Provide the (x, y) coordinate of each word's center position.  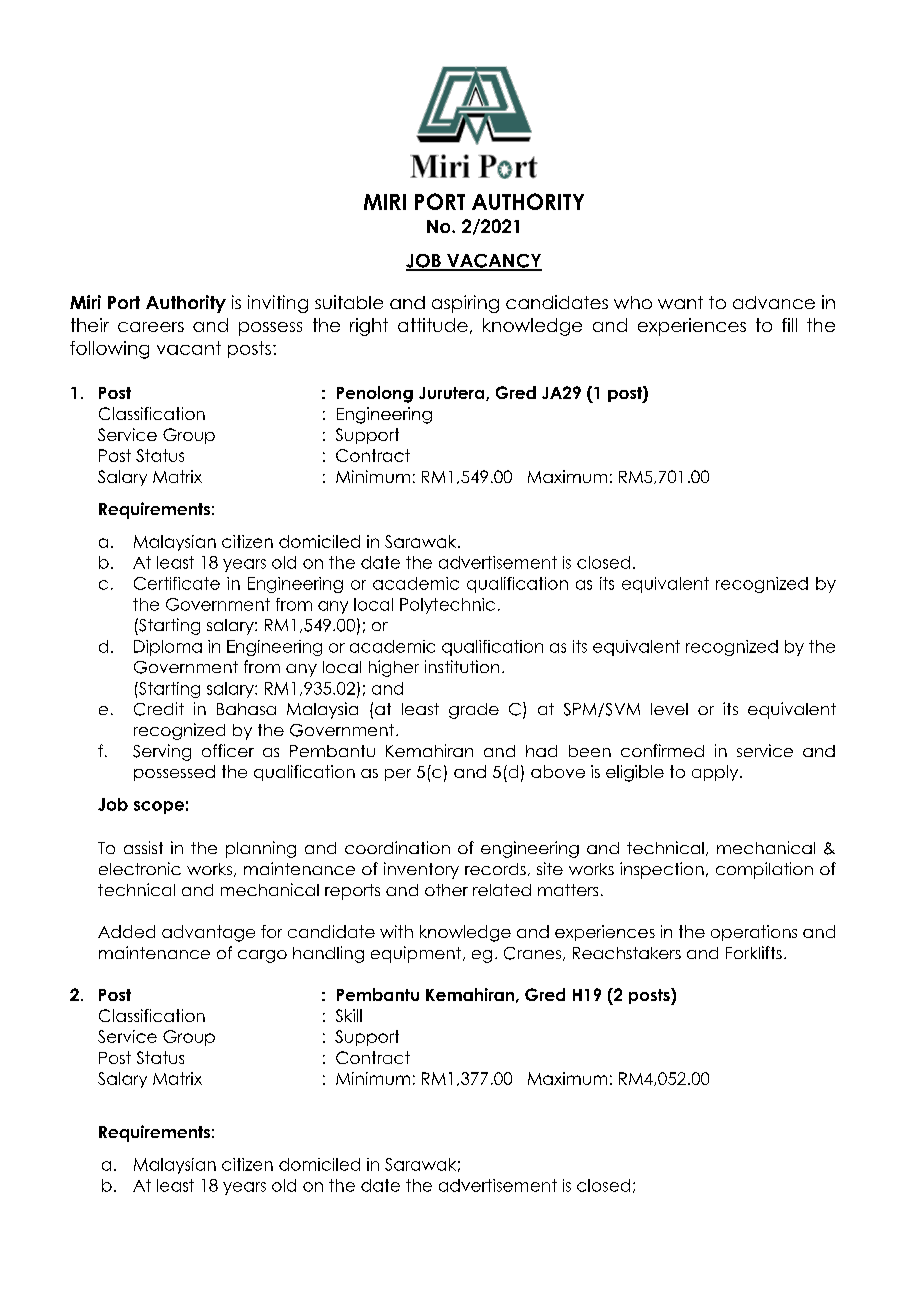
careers (151, 327)
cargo (262, 956)
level (669, 709)
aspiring (465, 304)
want (680, 302)
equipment (417, 954)
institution (462, 666)
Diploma (168, 648)
